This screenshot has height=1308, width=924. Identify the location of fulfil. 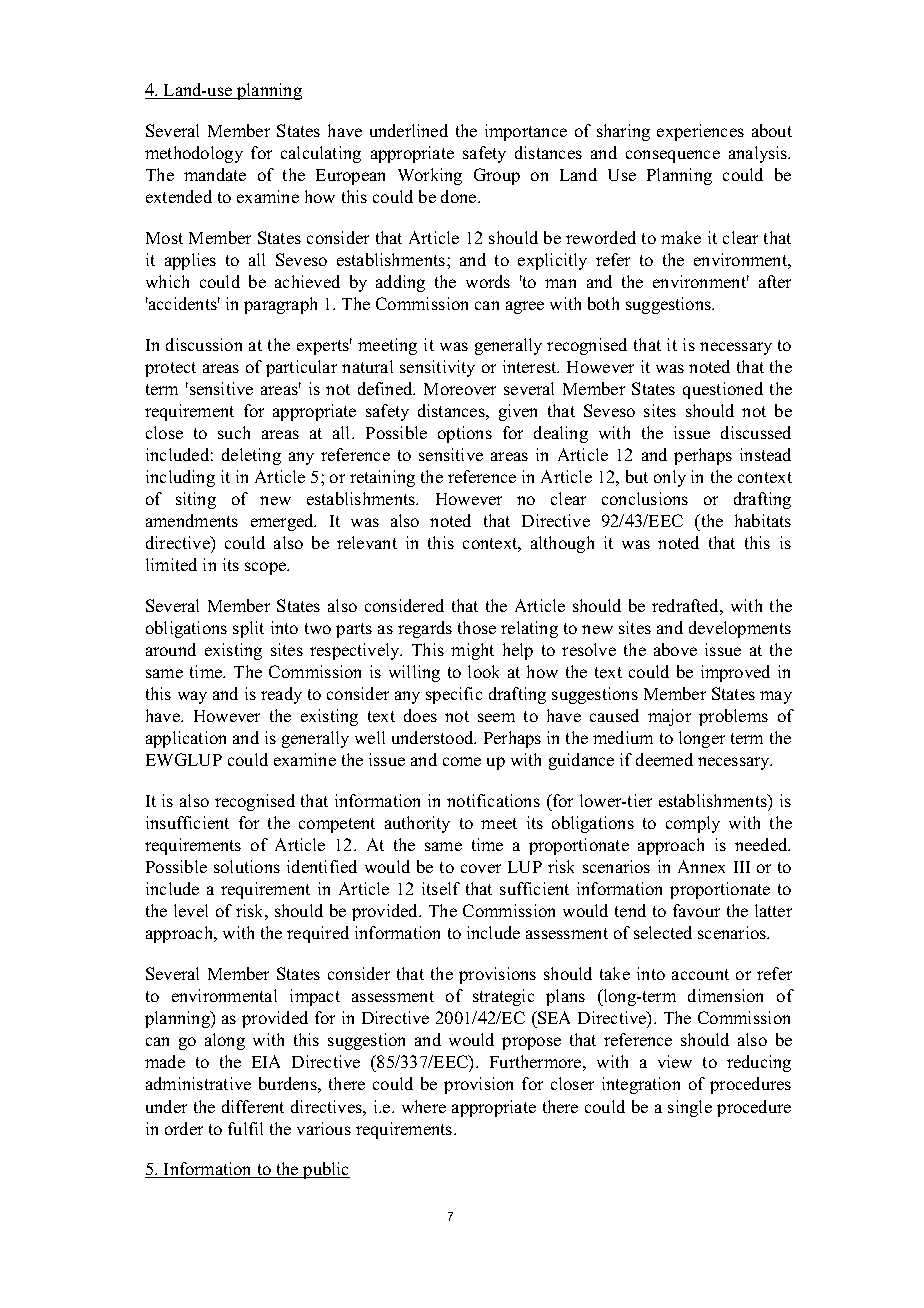
(245, 1128).
